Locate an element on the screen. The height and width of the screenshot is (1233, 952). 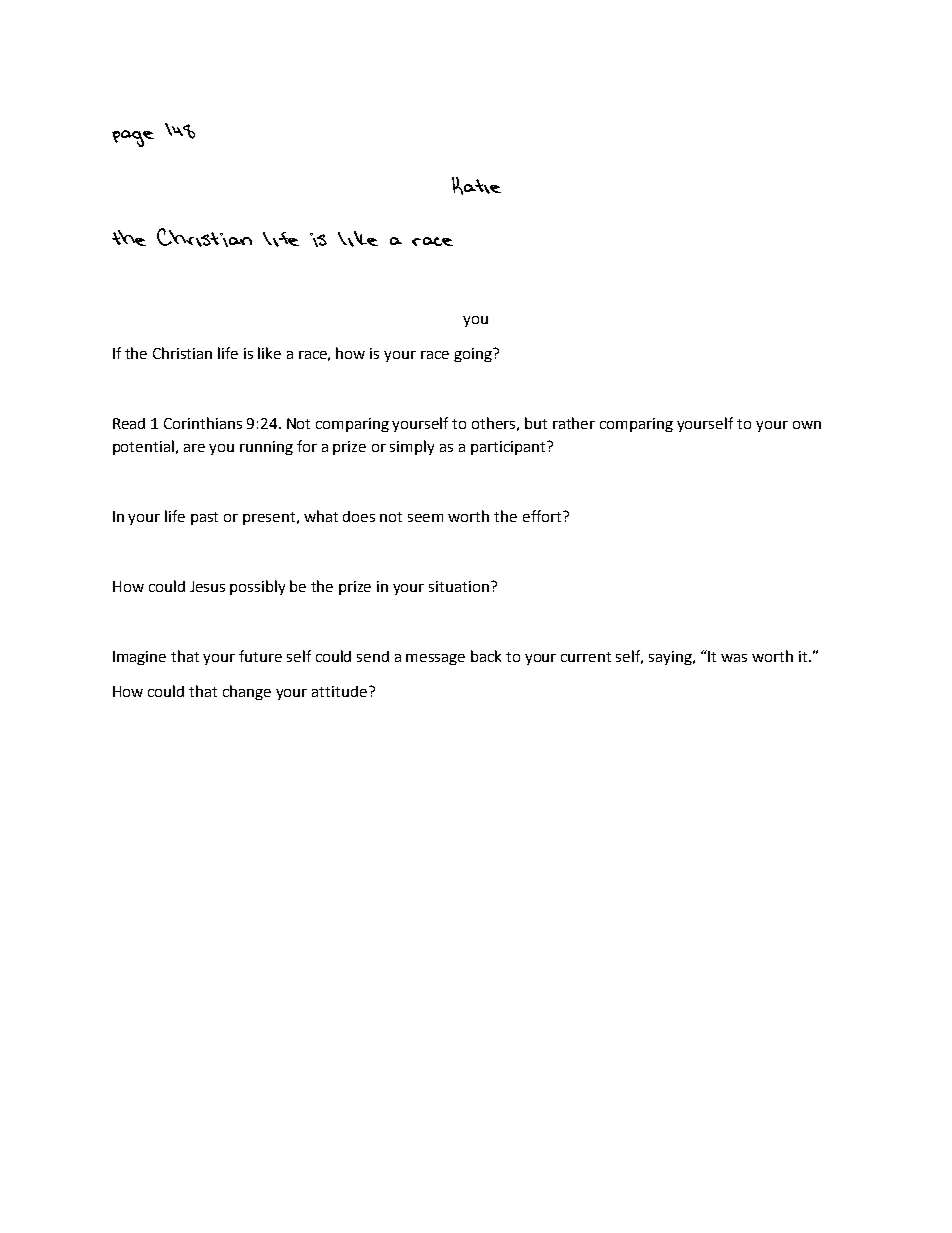
change is located at coordinates (247, 692).
